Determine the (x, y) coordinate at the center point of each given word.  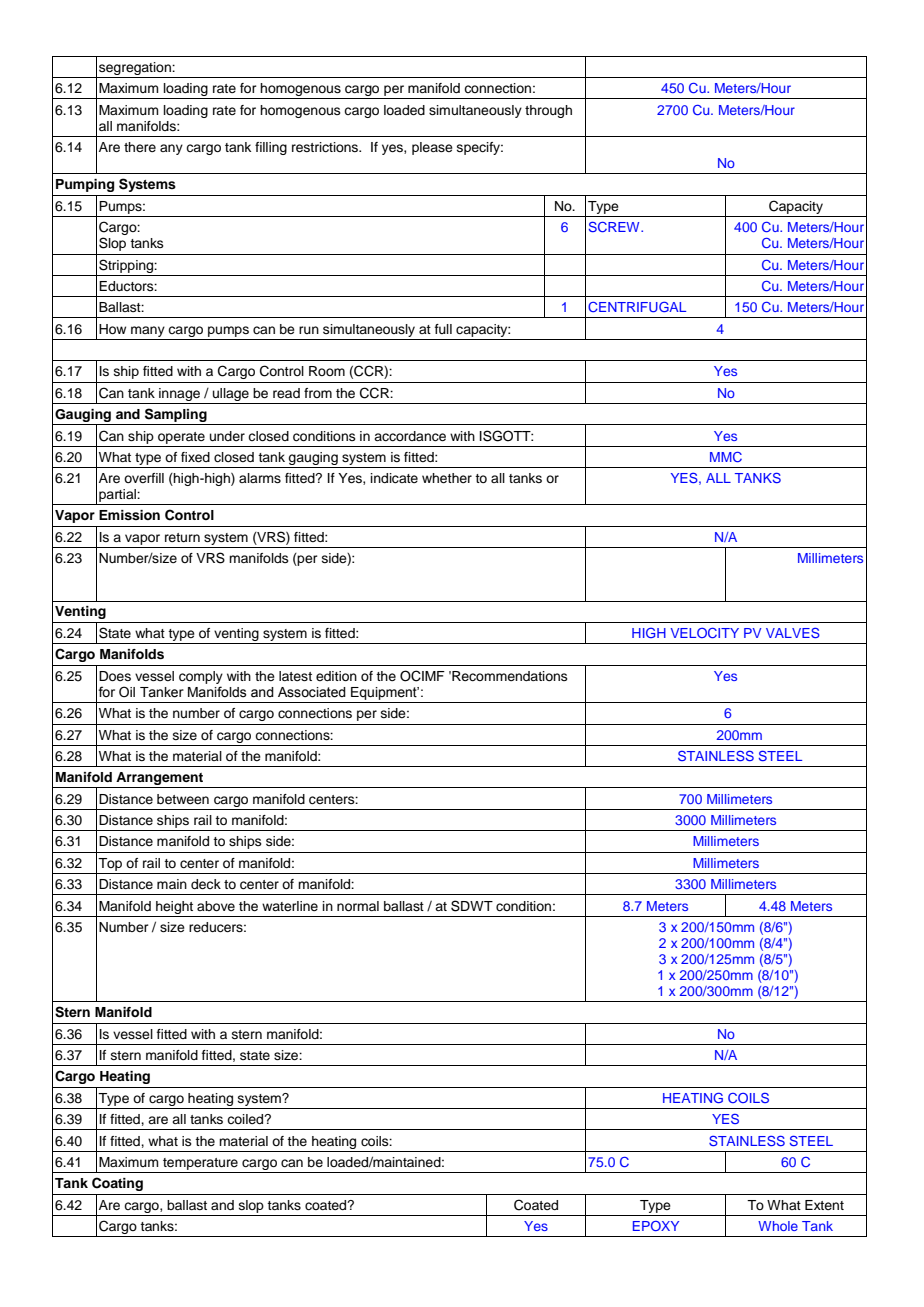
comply (201, 677)
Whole (778, 1226)
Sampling (176, 415)
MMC (726, 457)
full (443, 329)
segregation (136, 68)
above (216, 906)
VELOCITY (705, 633)
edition (336, 676)
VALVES (793, 633)
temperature (200, 1164)
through (548, 111)
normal (358, 906)
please (432, 148)
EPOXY (656, 1226)
